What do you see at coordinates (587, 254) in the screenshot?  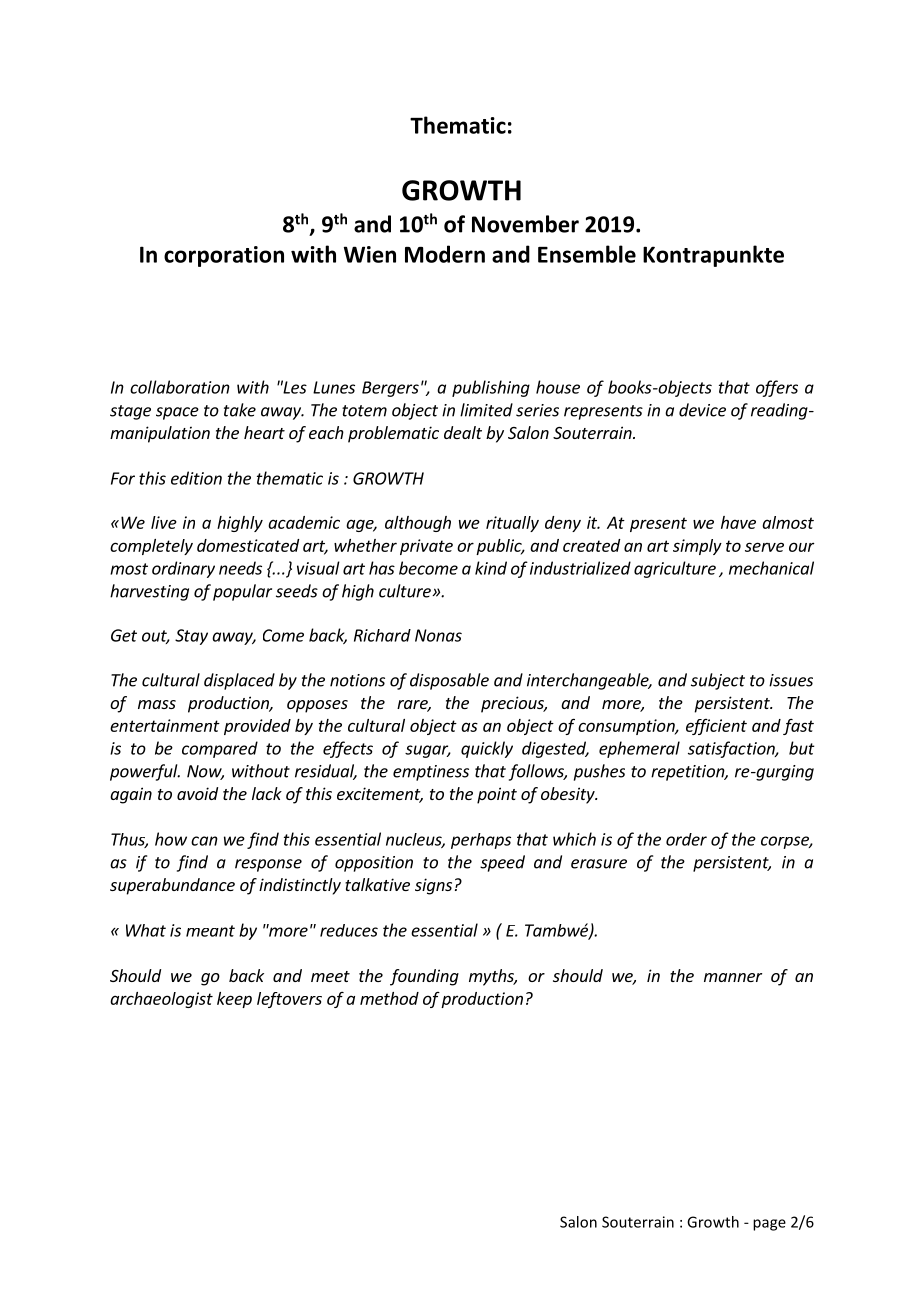 I see `Ensemble` at bounding box center [587, 254].
